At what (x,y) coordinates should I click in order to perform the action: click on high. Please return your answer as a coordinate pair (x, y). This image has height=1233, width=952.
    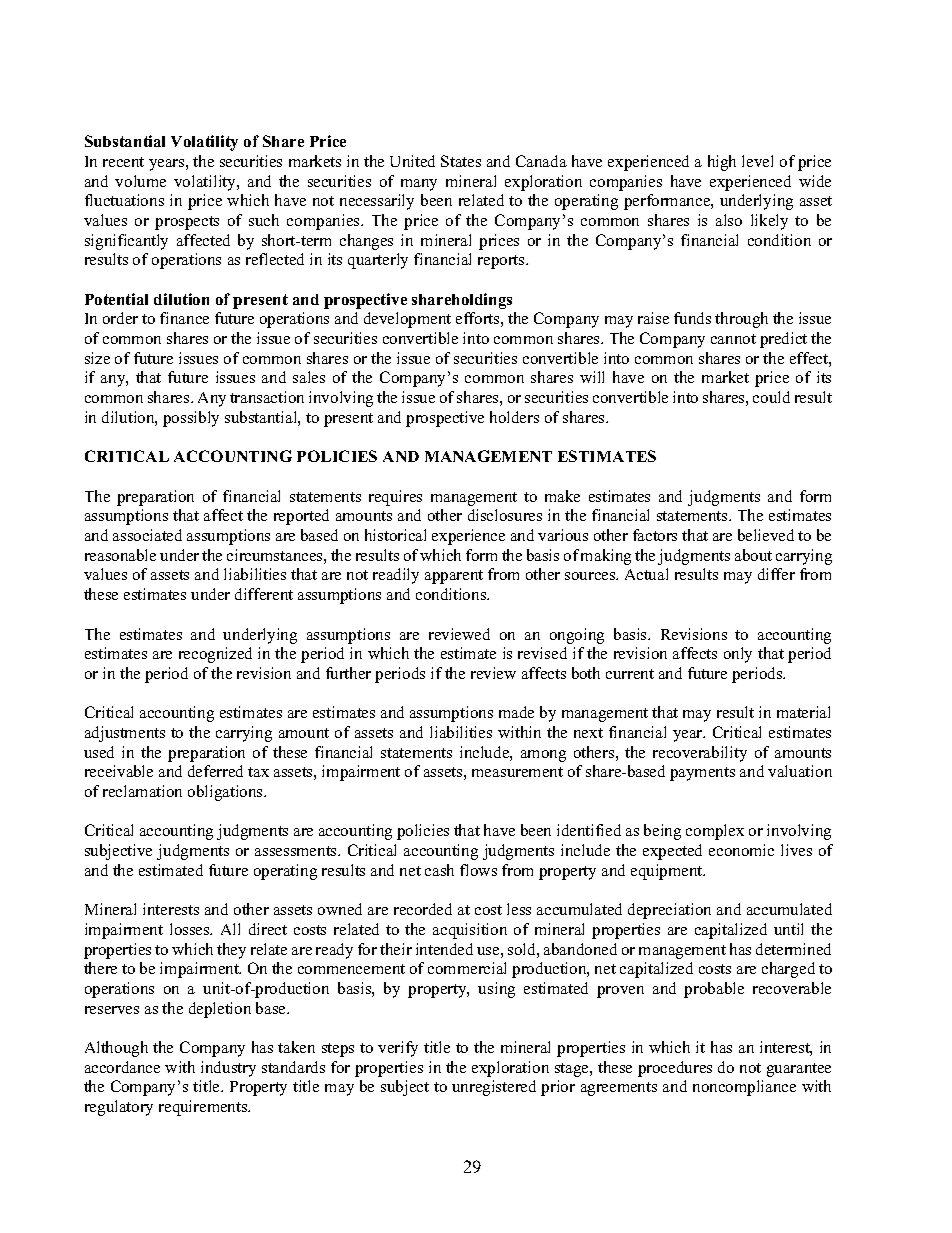
    Looking at the image, I should click on (722, 163).
